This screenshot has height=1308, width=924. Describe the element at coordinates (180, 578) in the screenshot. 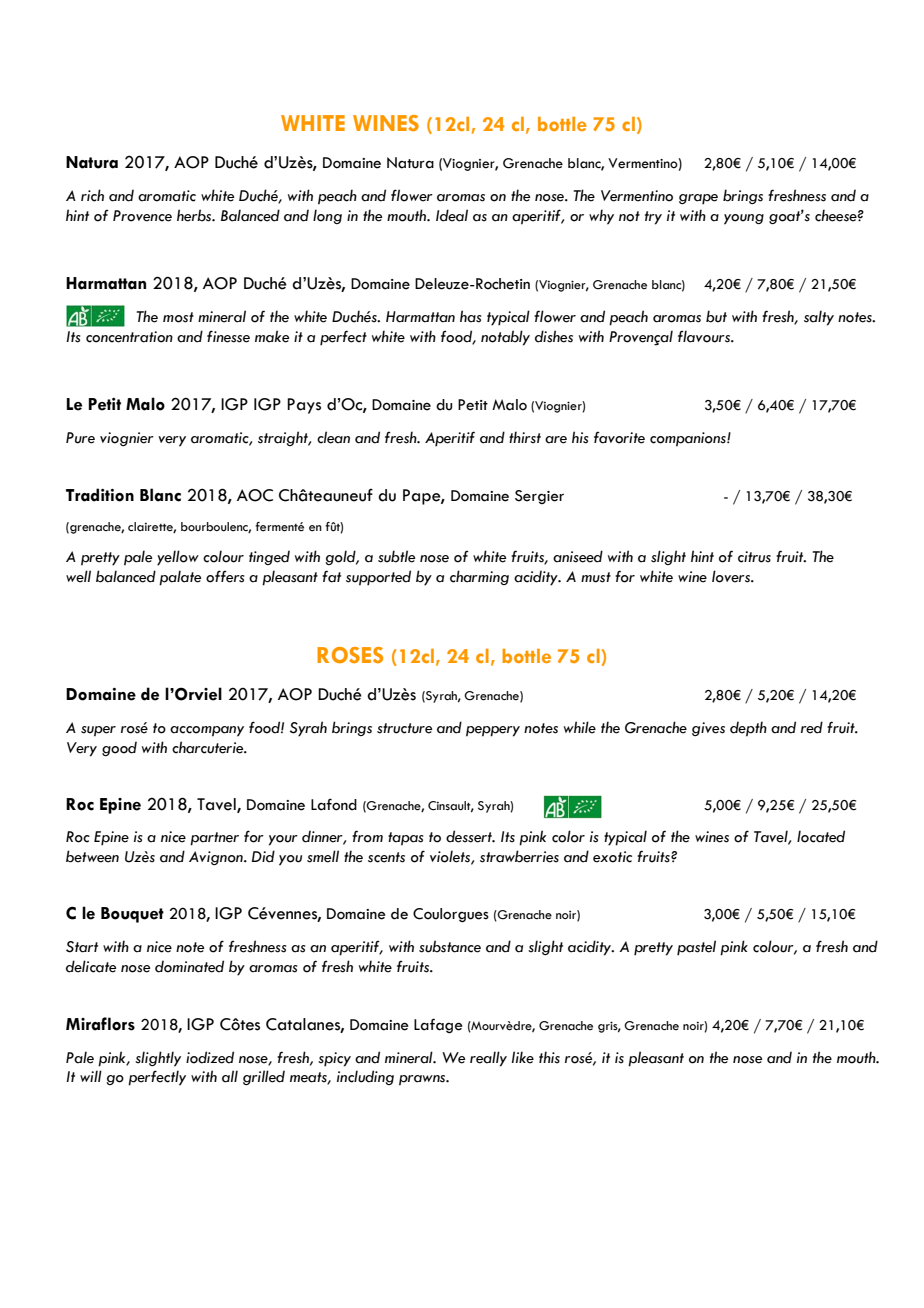

I see `palate` at that location.
